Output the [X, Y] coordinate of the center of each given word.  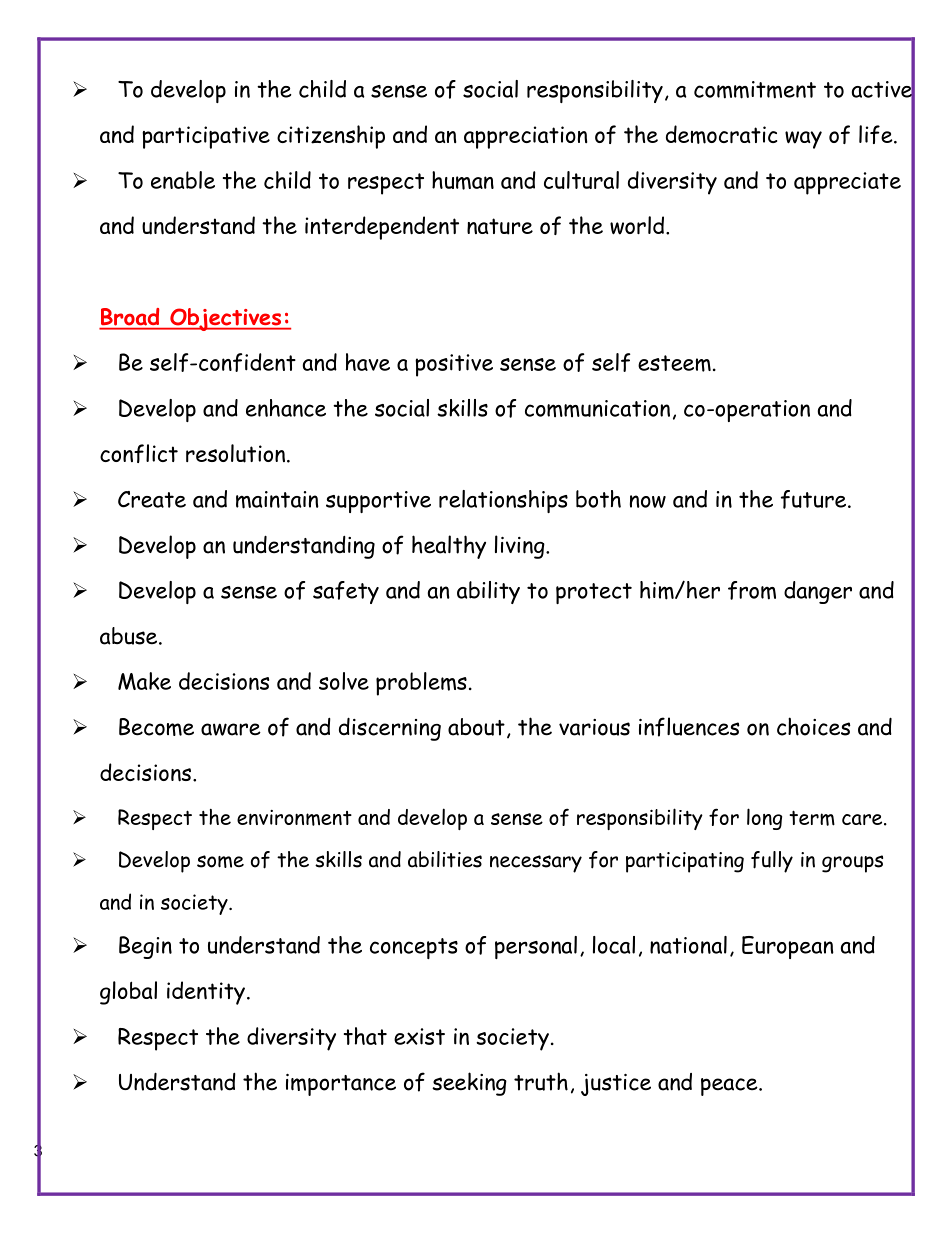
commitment [755, 90]
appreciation [525, 137]
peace [730, 1087]
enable [183, 180]
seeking [469, 1084]
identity [206, 993]
